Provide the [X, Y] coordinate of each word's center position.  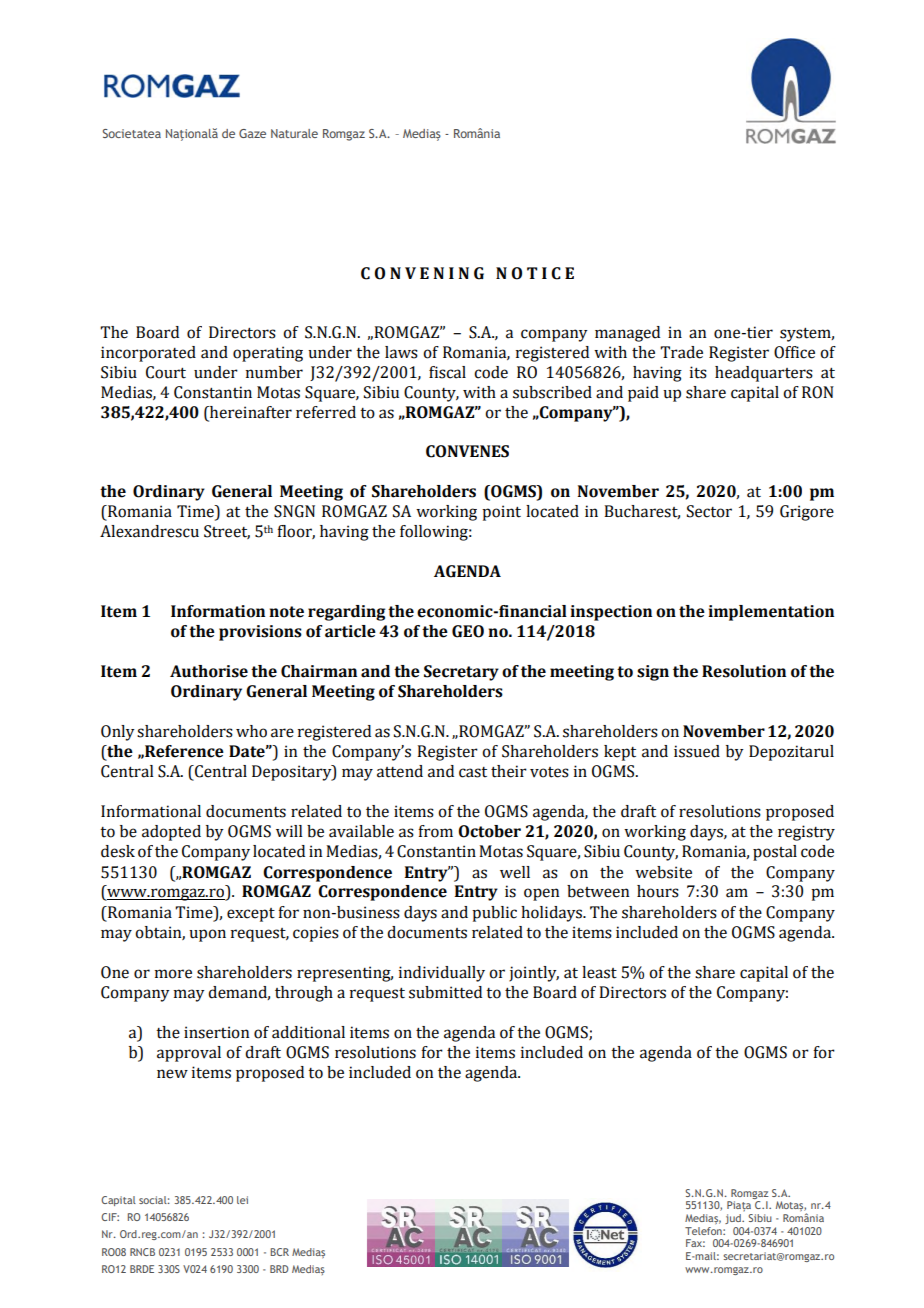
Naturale [294, 133]
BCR [279, 1252]
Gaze [252, 133]
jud [734, 1219]
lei [242, 1200]
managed [627, 334]
